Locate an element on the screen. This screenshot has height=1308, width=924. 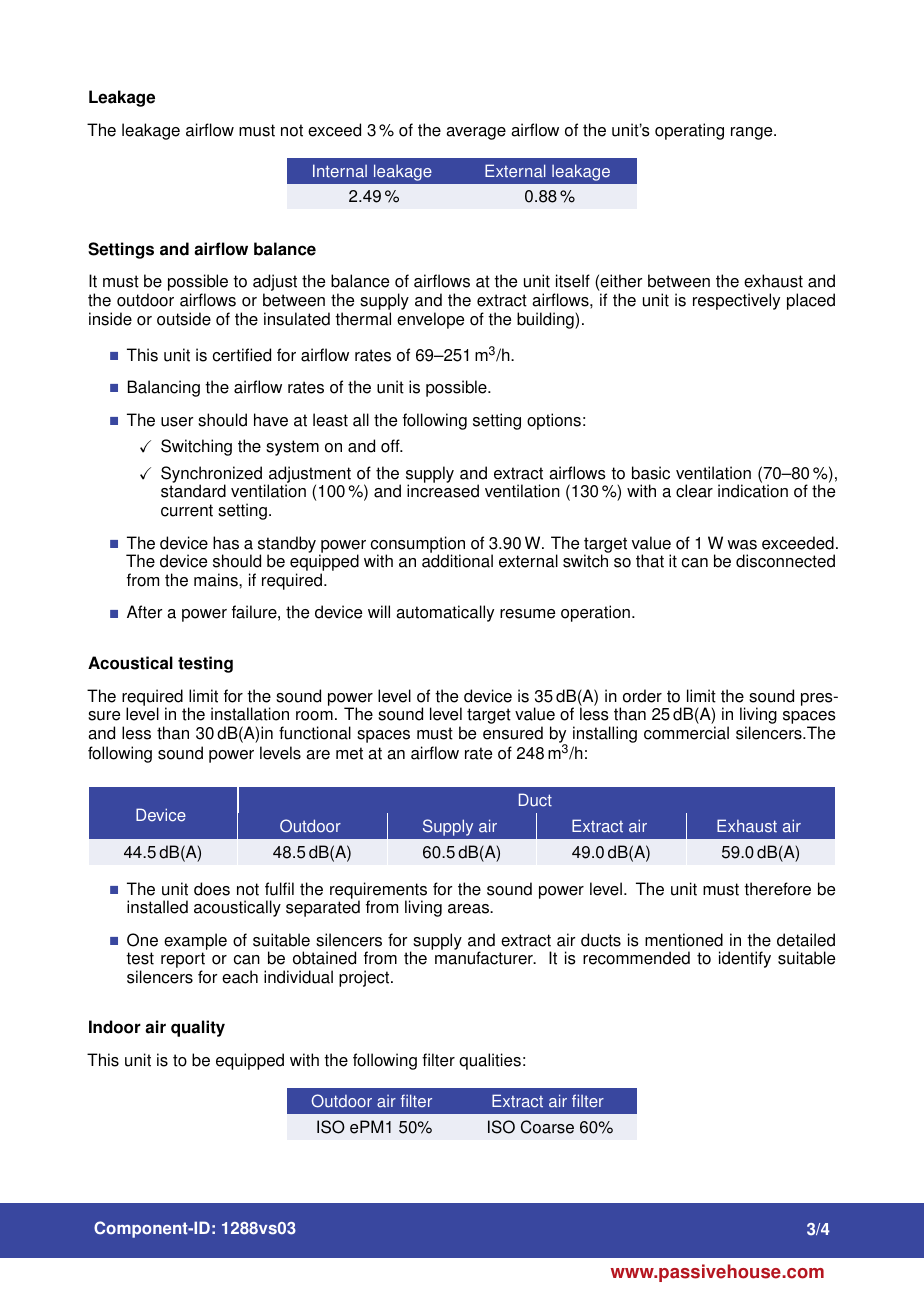
average is located at coordinates (476, 133).
